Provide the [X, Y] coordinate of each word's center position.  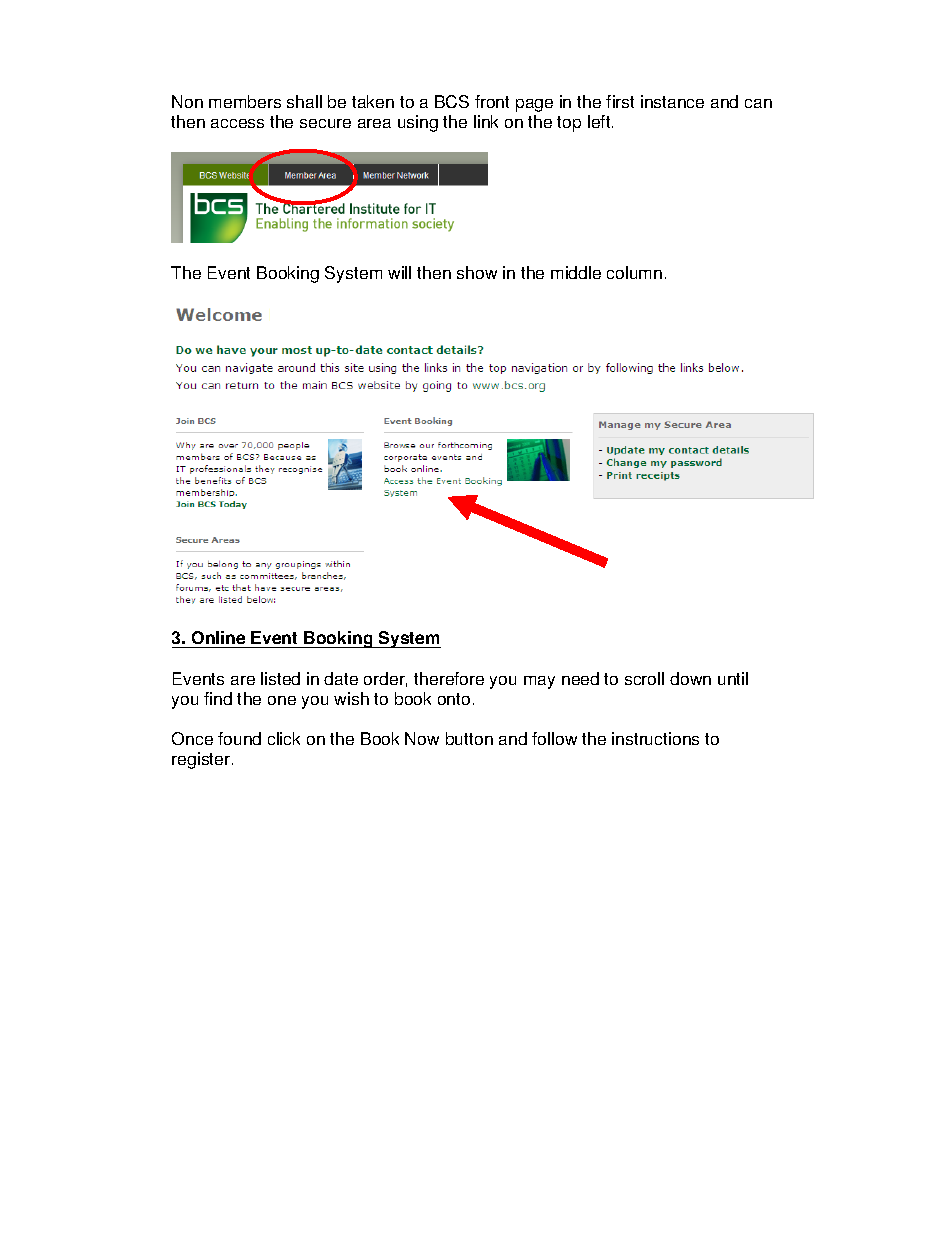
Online [219, 639]
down [690, 678]
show [477, 272]
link [486, 121]
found [239, 738]
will [399, 272]
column [634, 272]
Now [422, 738]
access [237, 123]
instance [672, 101]
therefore [449, 678]
